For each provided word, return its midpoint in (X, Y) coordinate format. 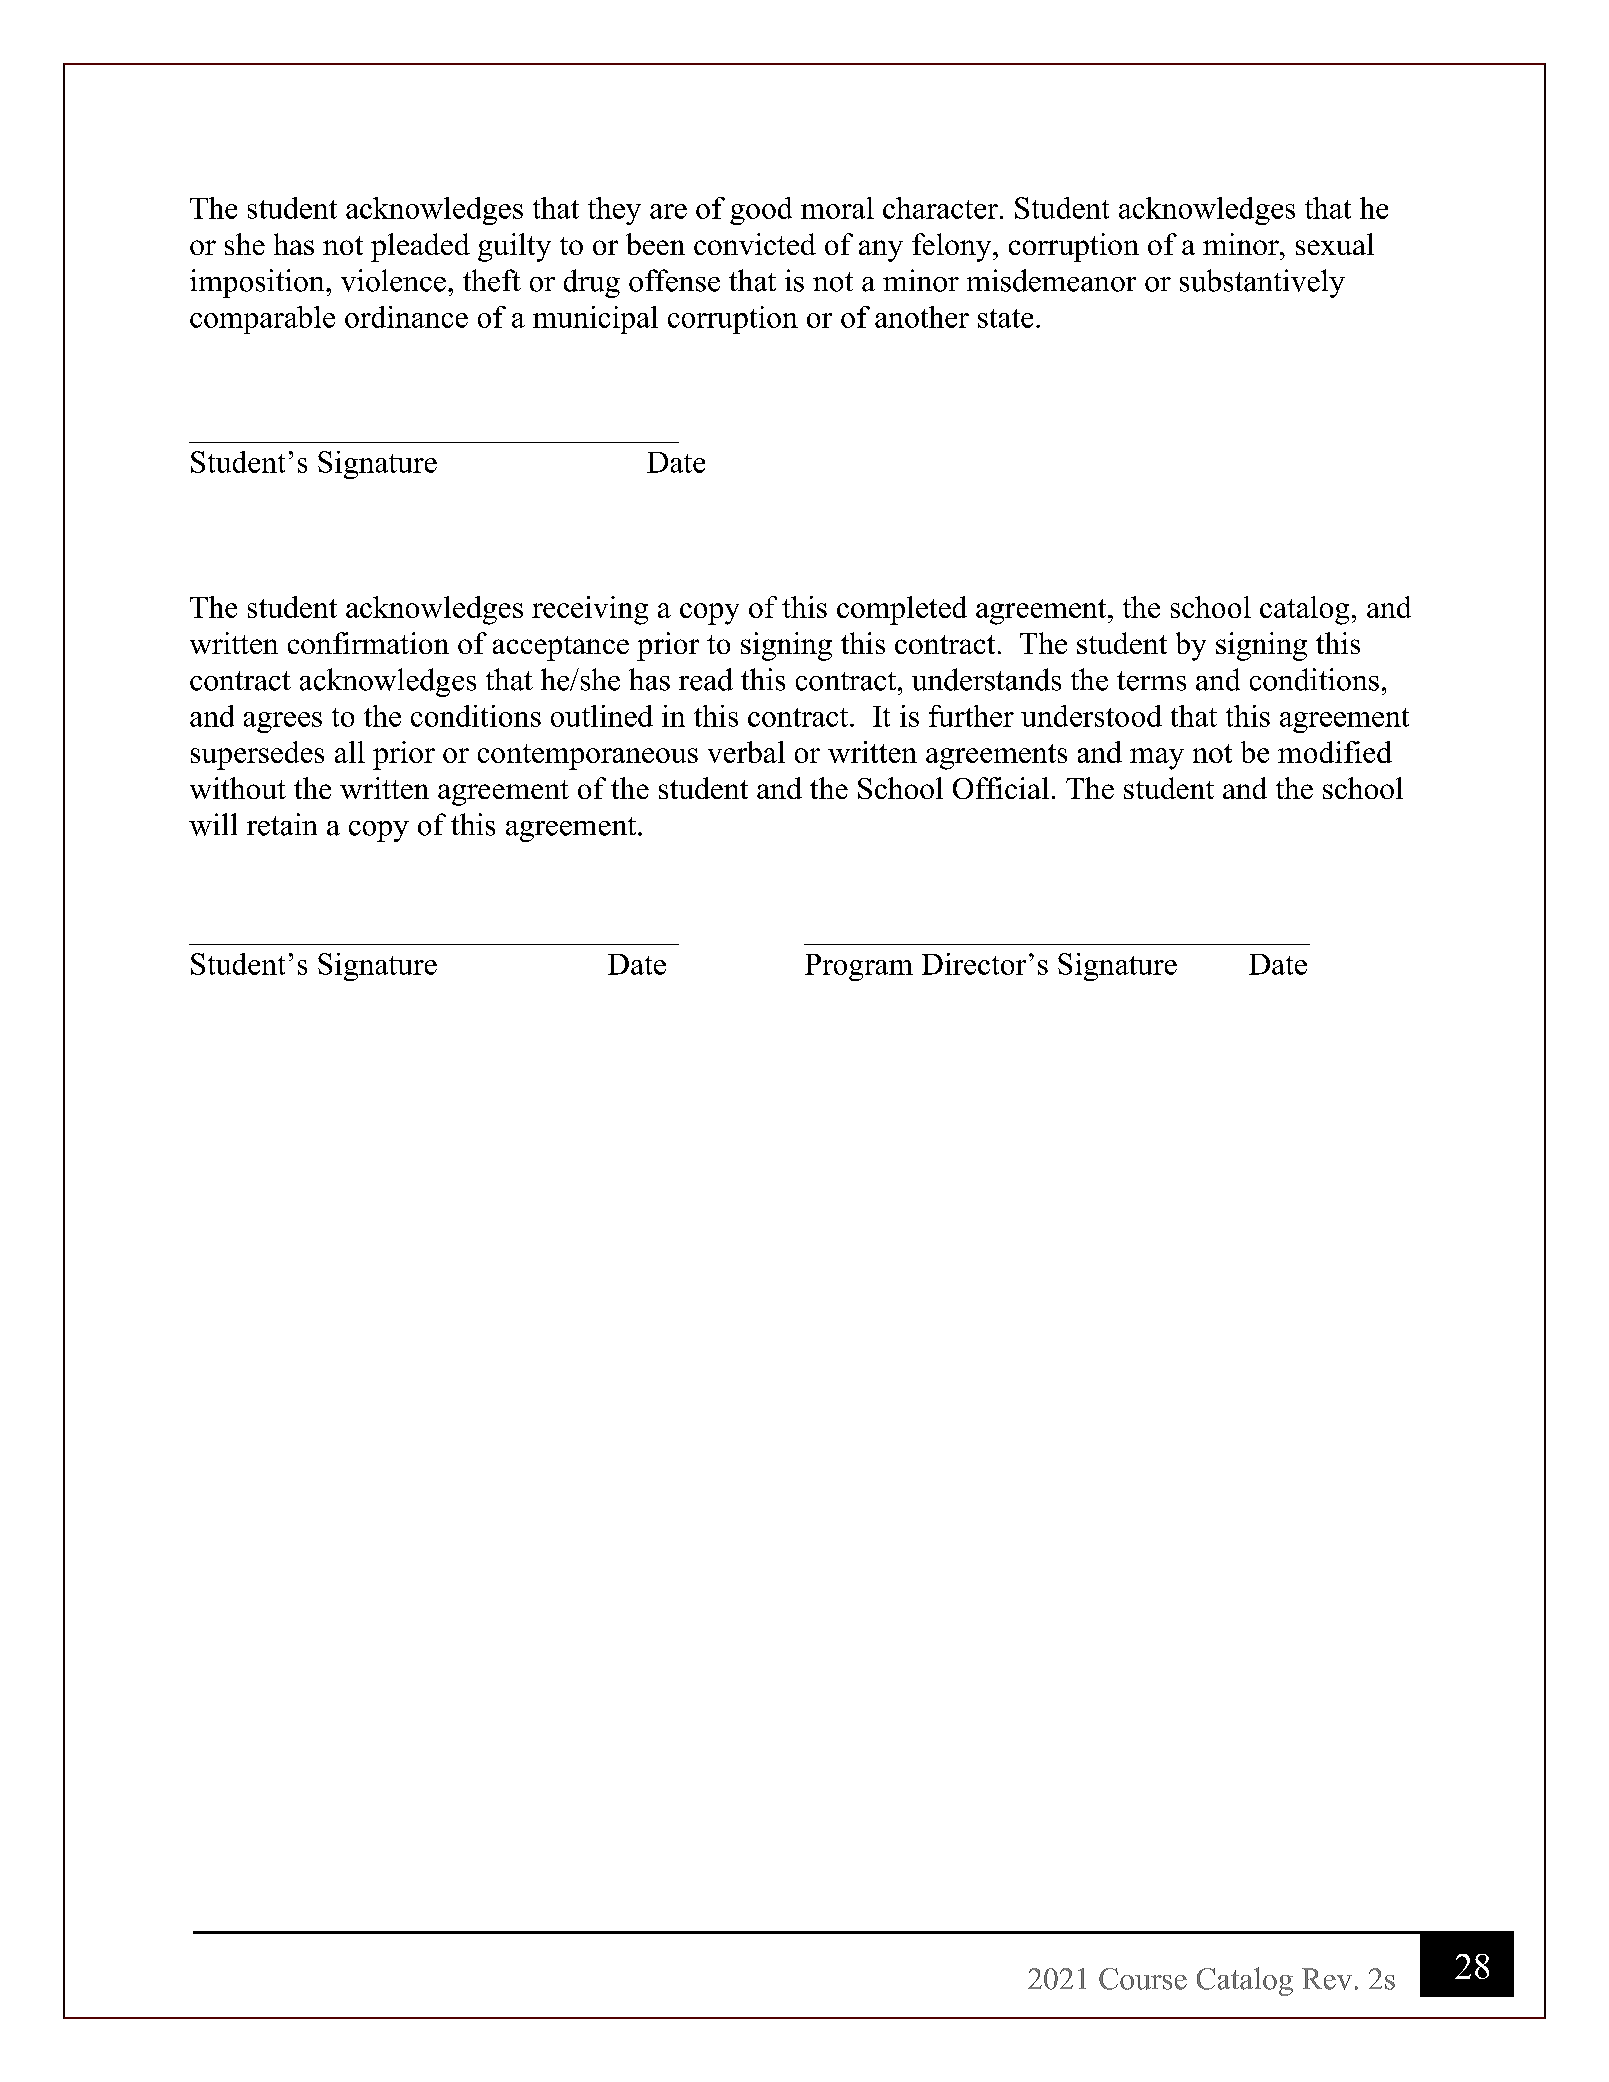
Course (1143, 1979)
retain (282, 824)
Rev (1327, 1979)
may (1157, 759)
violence (393, 280)
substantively (1262, 283)
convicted (755, 244)
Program (859, 967)
